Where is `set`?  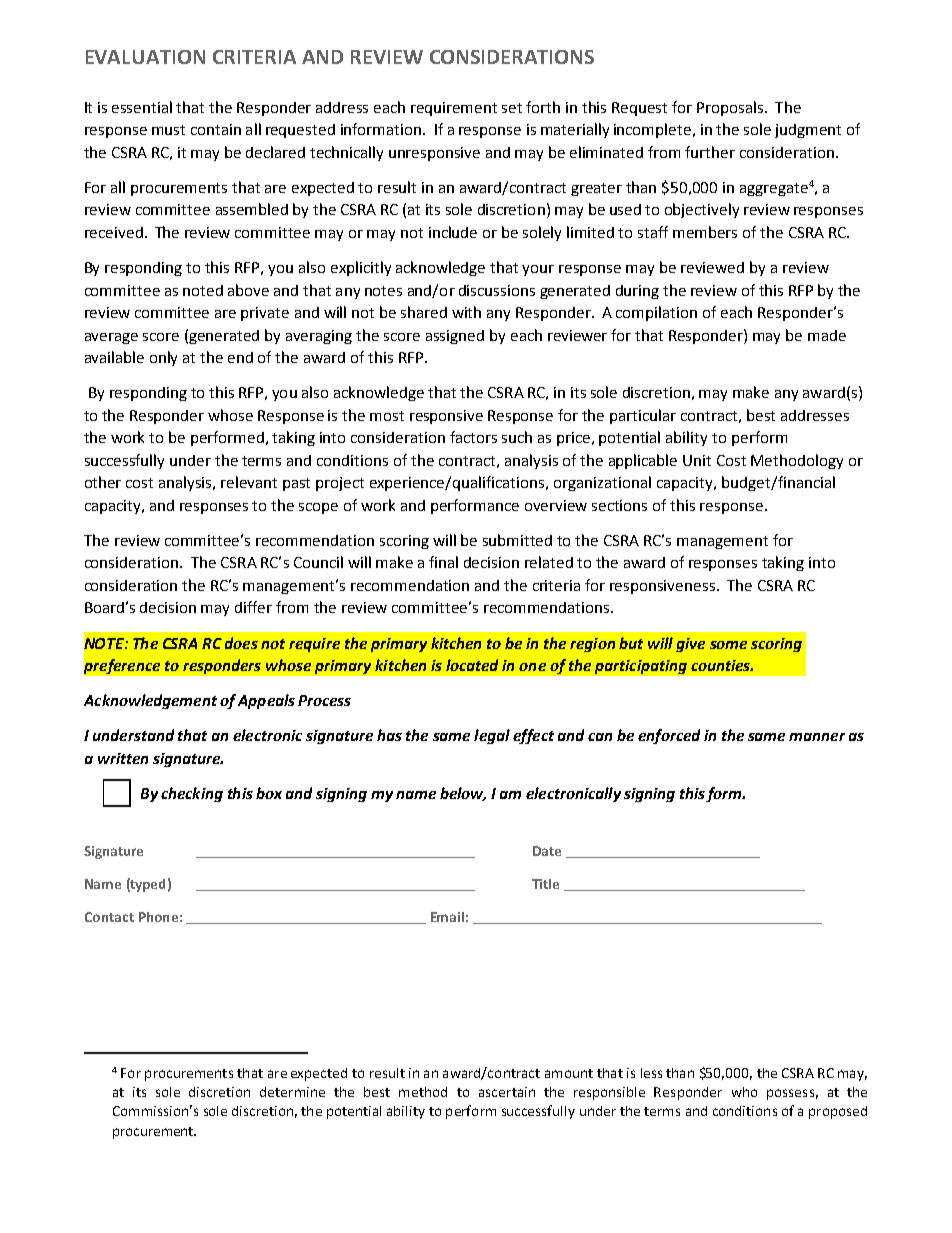
set is located at coordinates (512, 108).
